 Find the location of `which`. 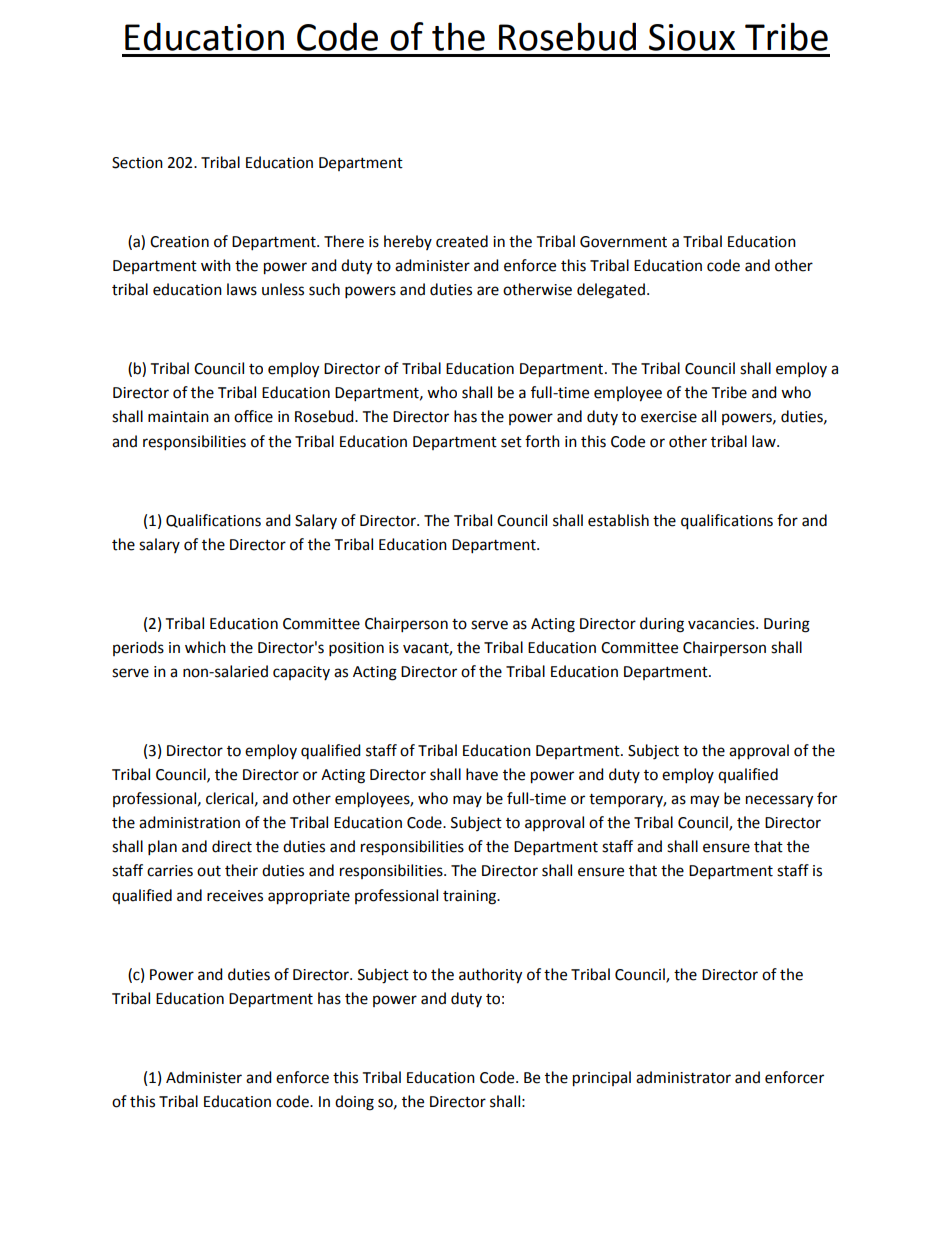

which is located at coordinates (205, 647).
